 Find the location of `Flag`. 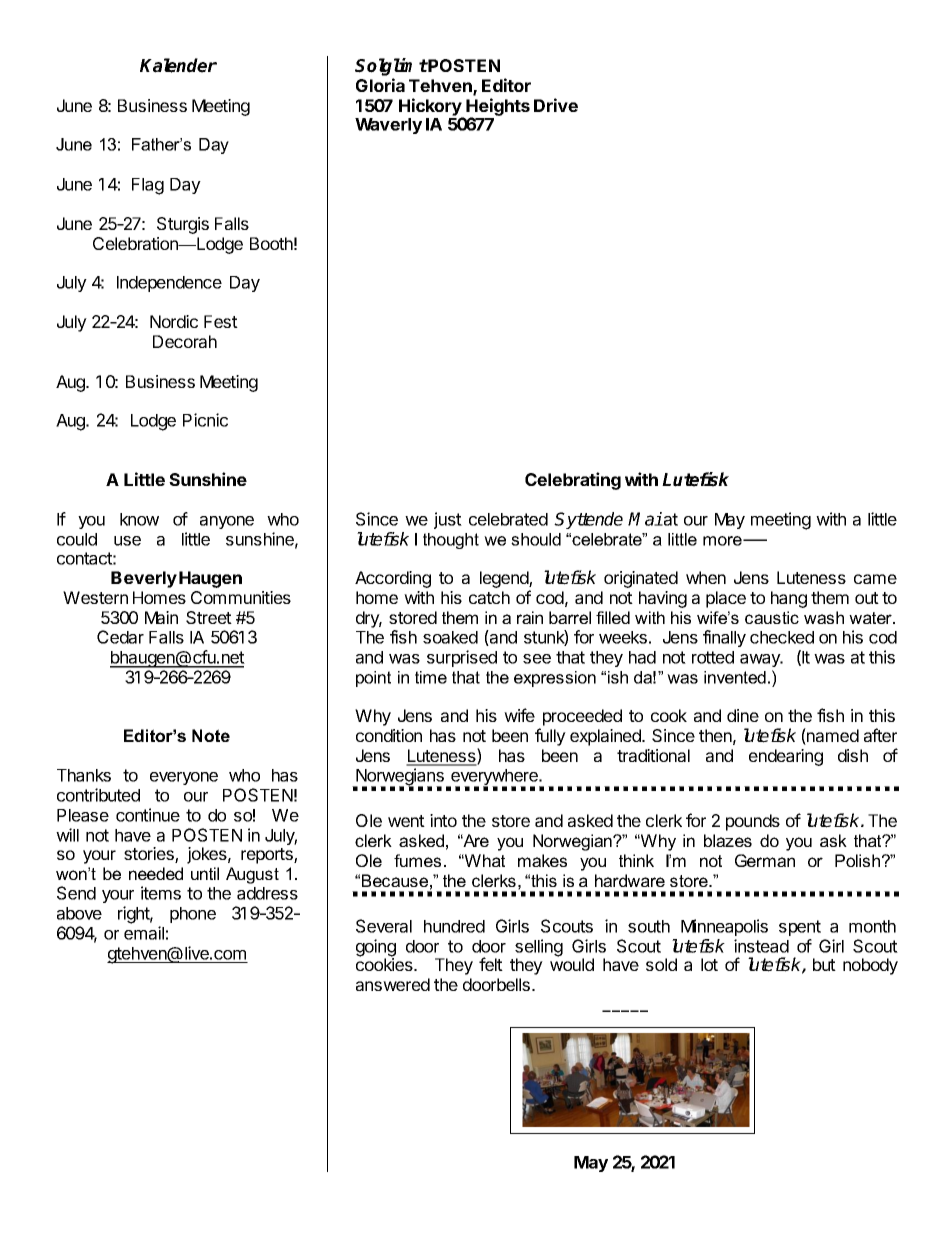

Flag is located at coordinates (148, 186).
